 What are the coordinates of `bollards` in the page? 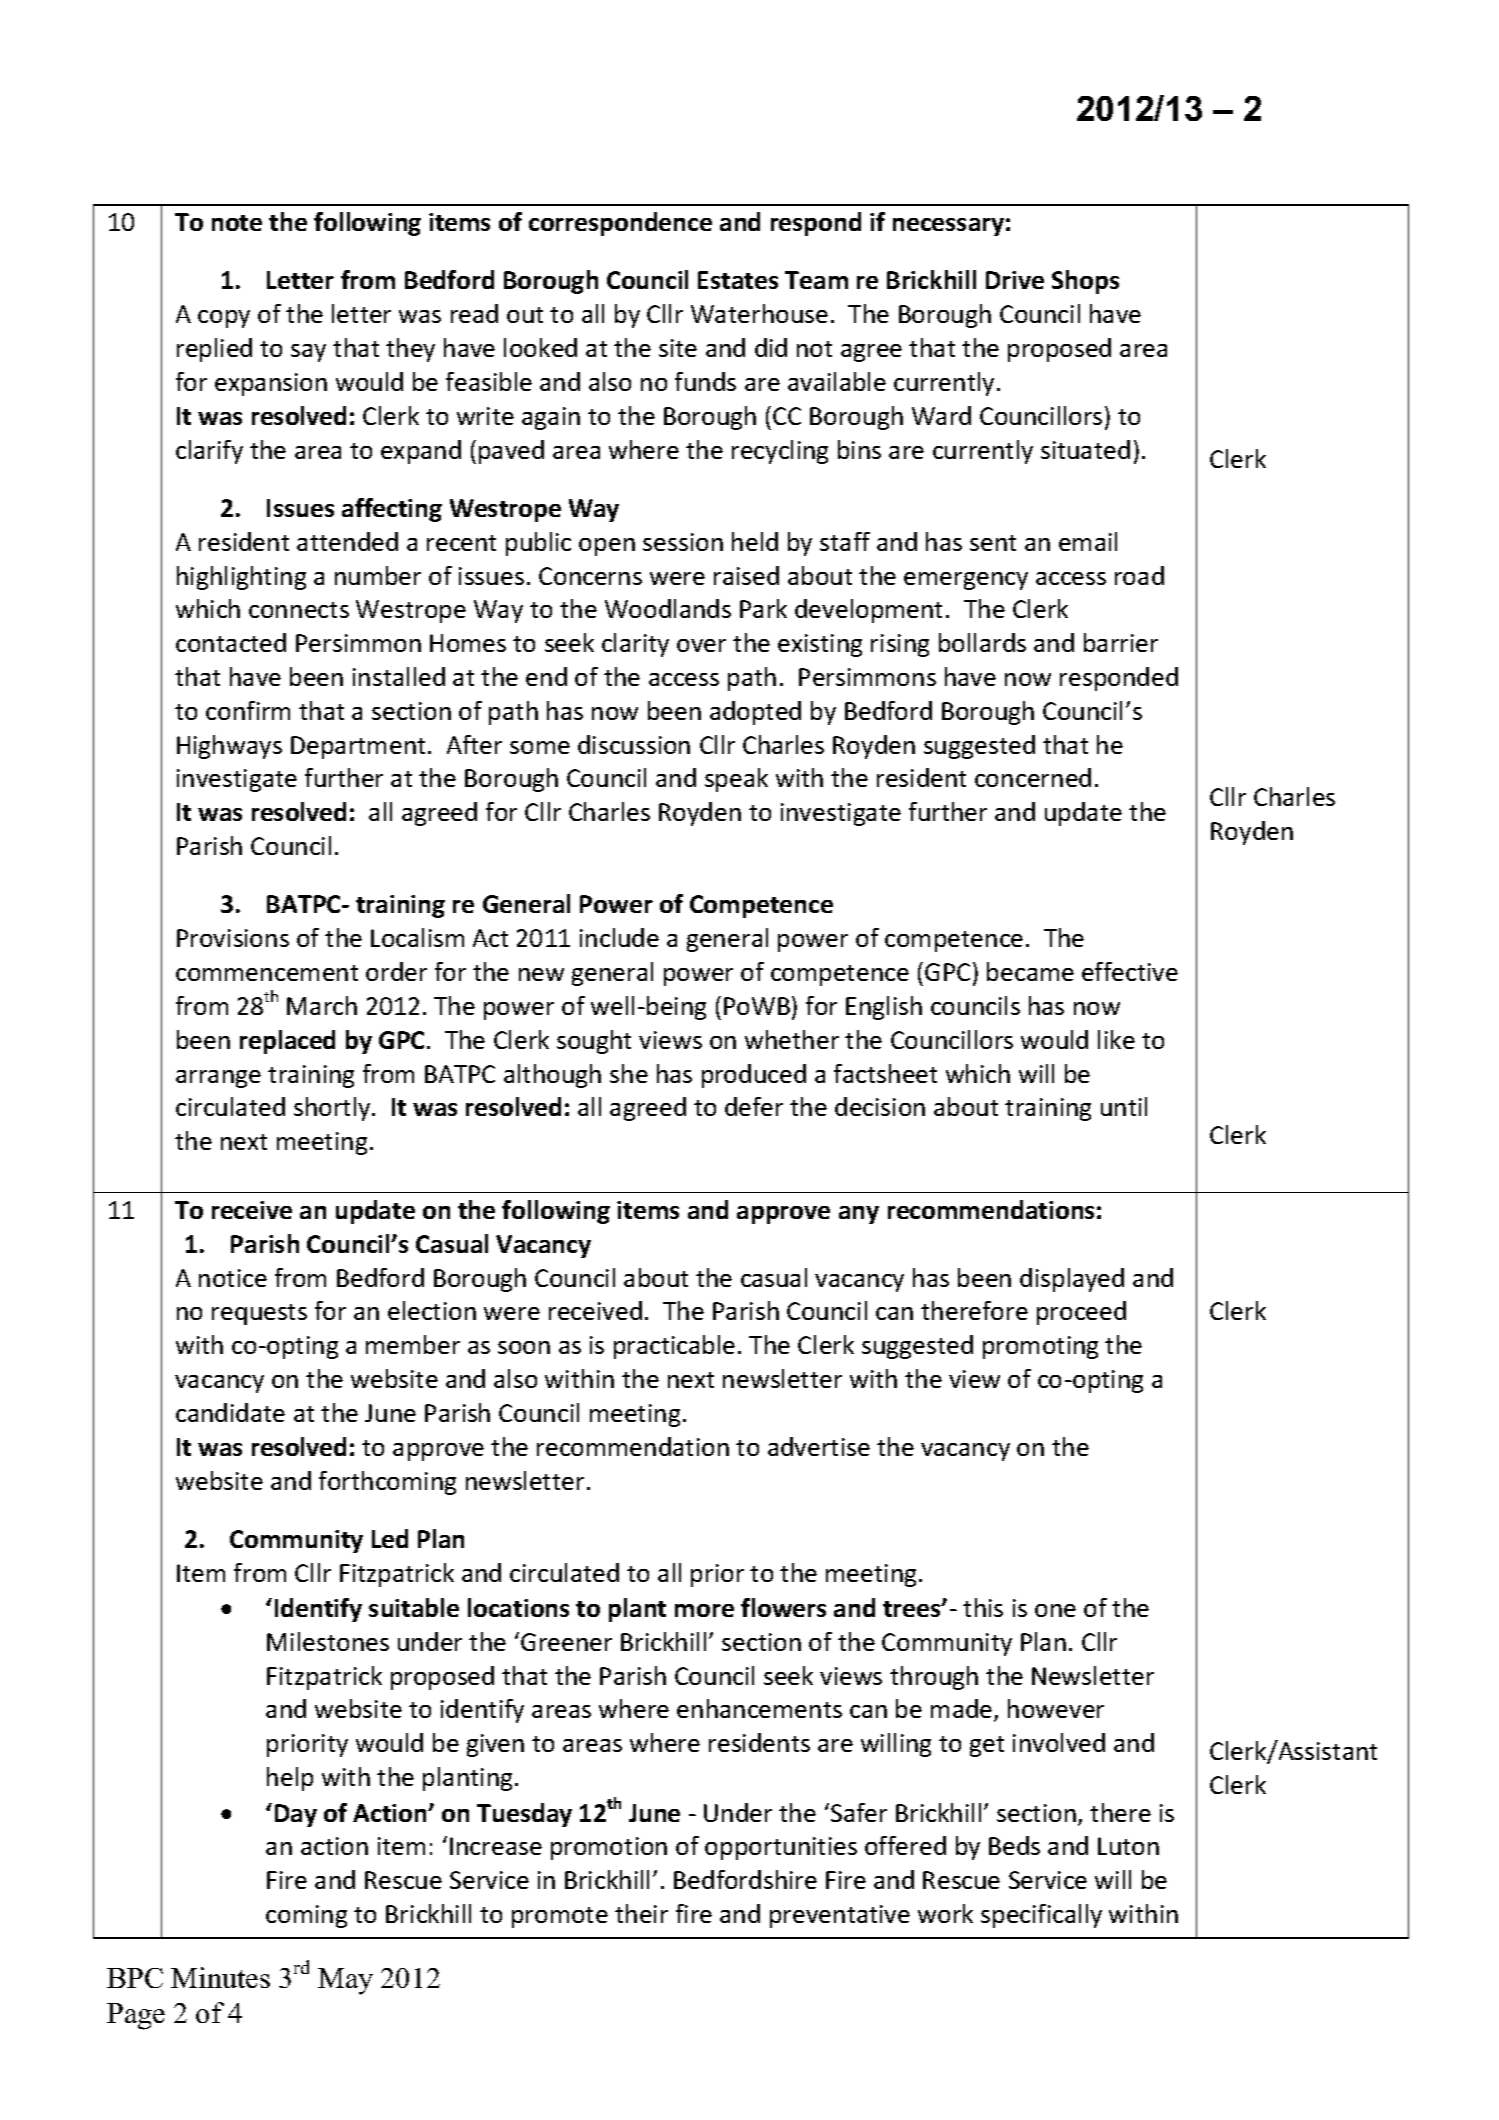 It's located at (982, 642).
